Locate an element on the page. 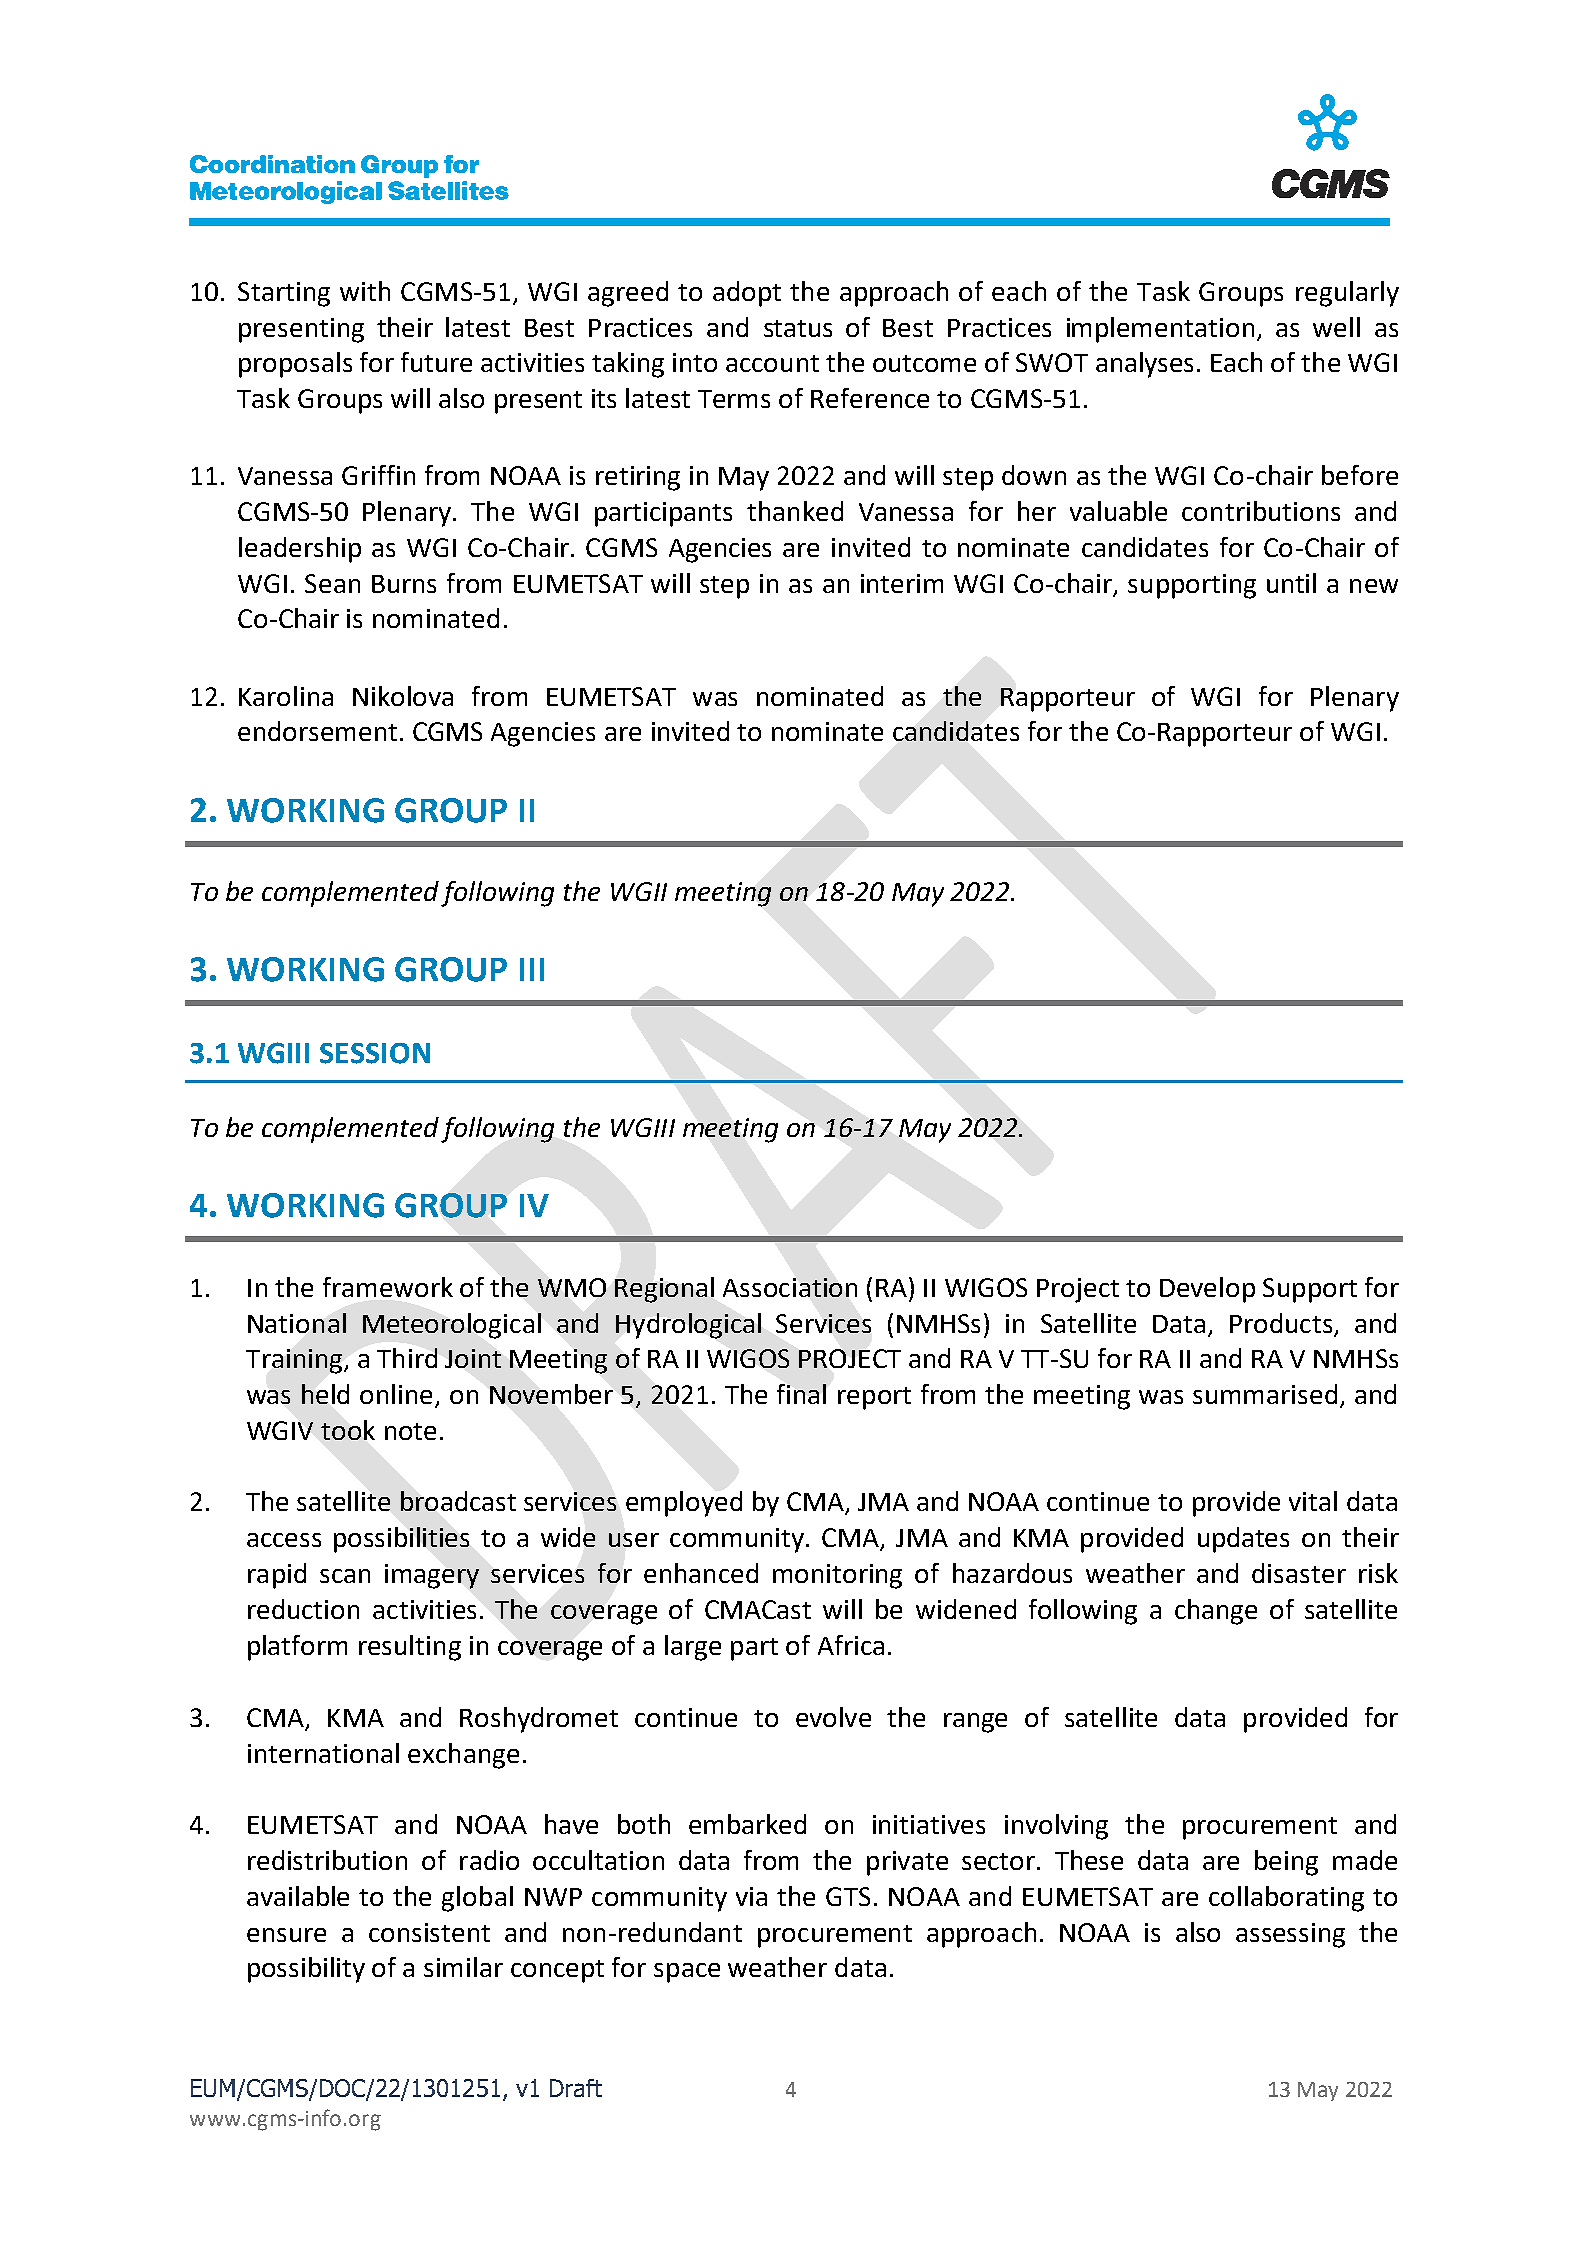 This document has height=2246, width=1588. Develop is located at coordinates (1207, 1290).
